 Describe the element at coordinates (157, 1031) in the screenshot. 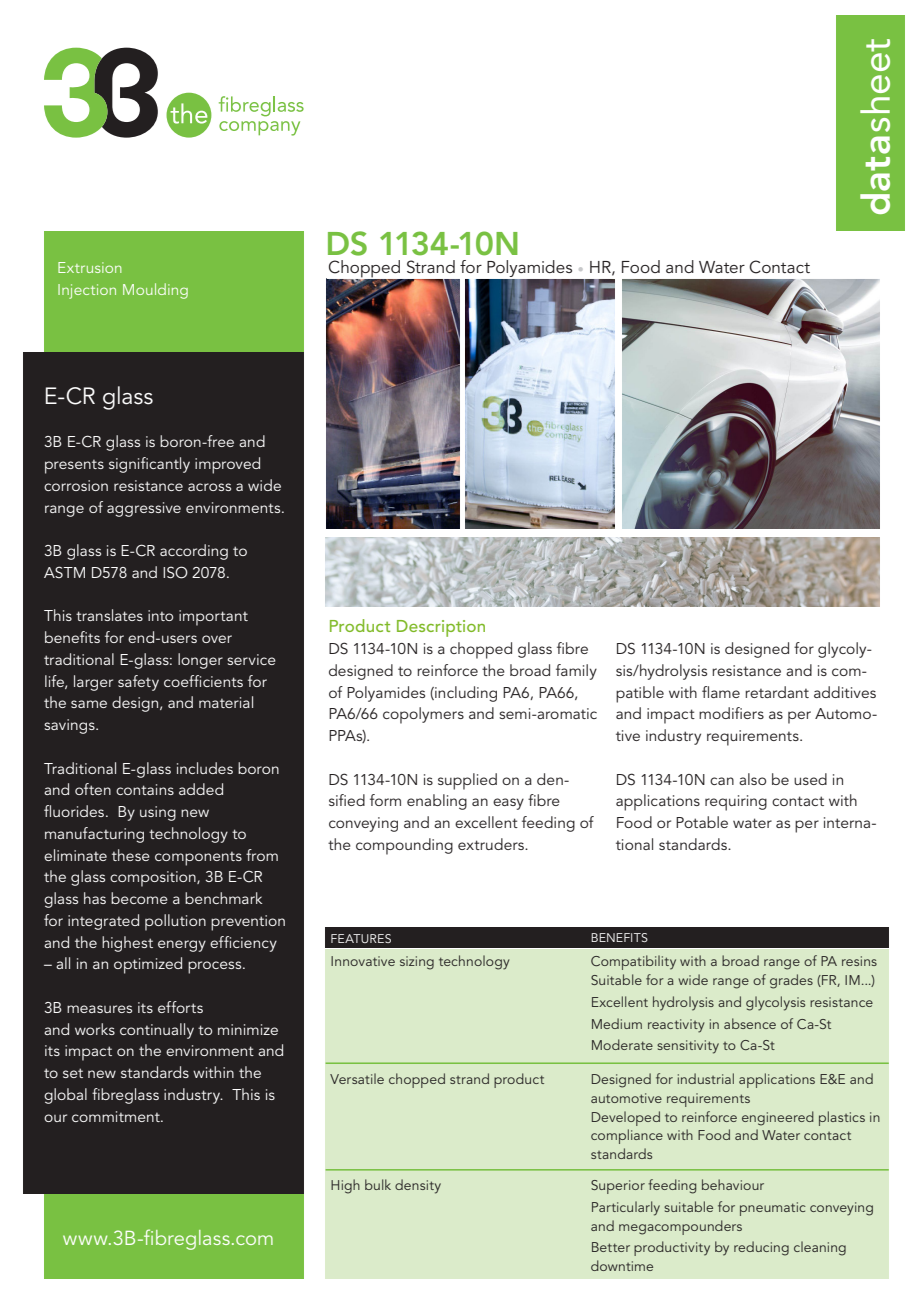

I see `continually` at that location.
